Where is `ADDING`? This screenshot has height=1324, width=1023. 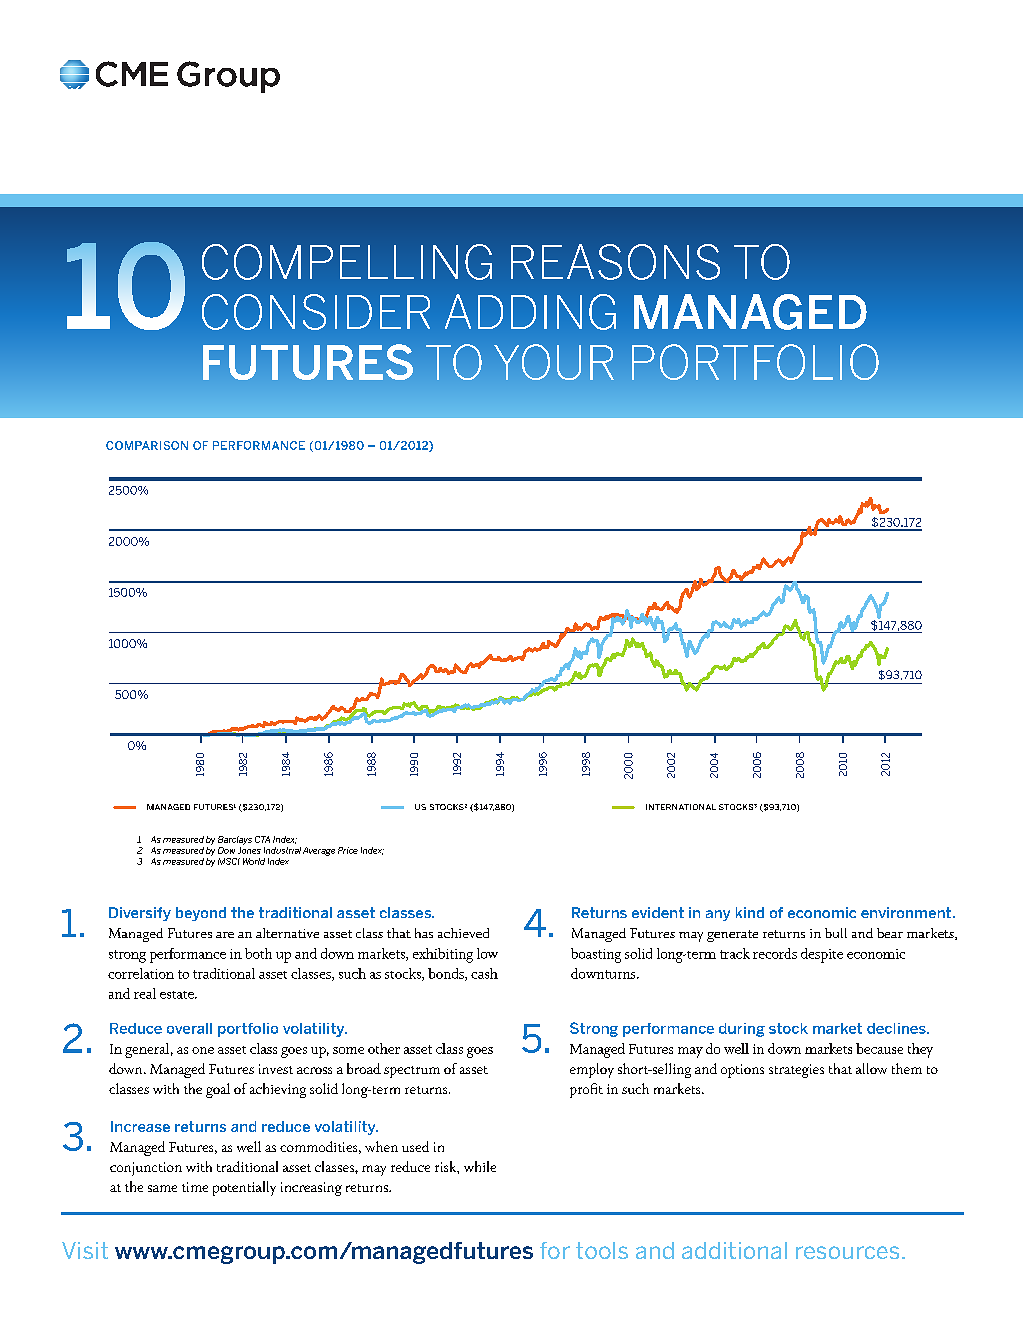
ADDING is located at coordinates (530, 312).
